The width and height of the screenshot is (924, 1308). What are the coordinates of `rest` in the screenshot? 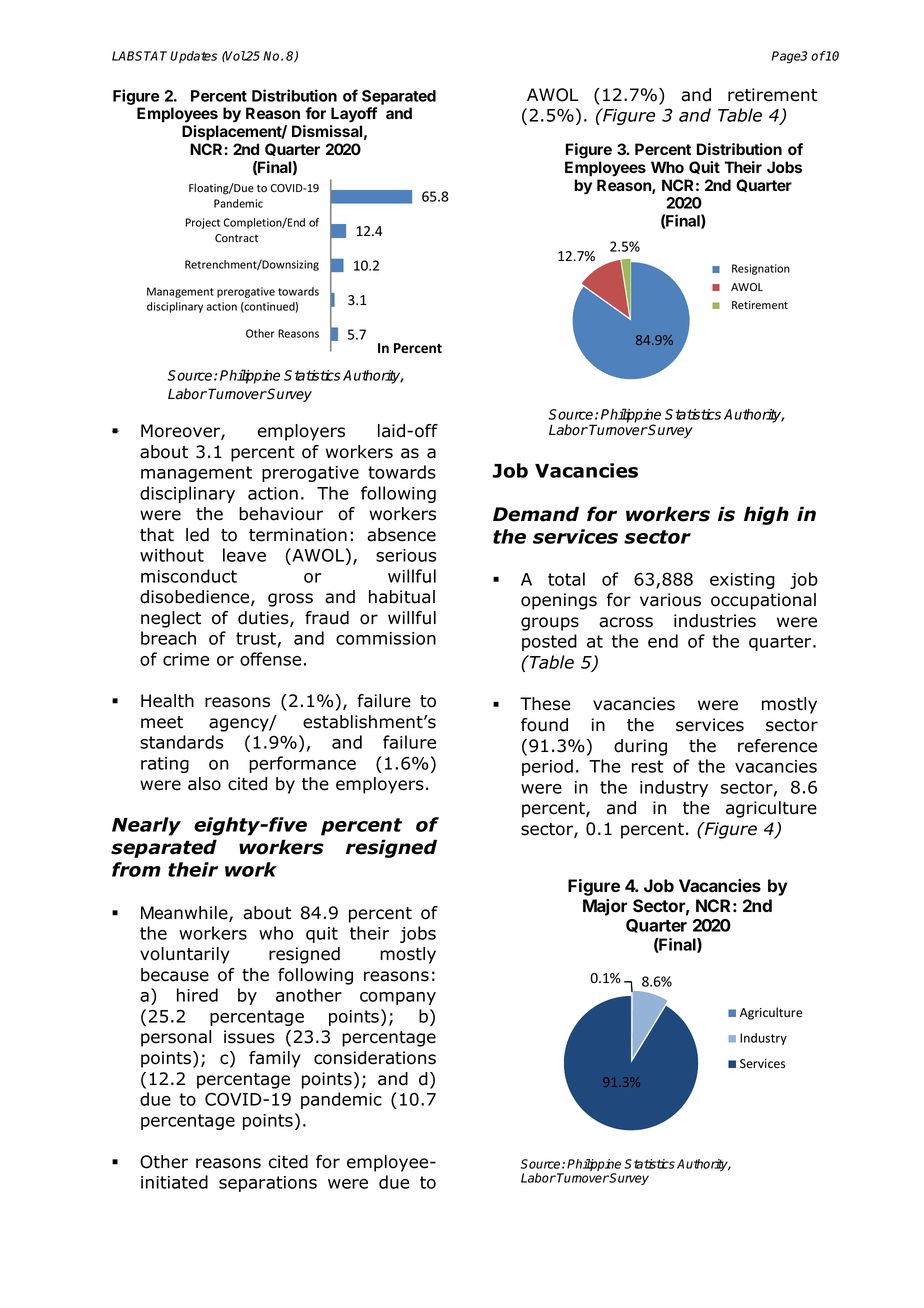 It's located at (647, 766).
